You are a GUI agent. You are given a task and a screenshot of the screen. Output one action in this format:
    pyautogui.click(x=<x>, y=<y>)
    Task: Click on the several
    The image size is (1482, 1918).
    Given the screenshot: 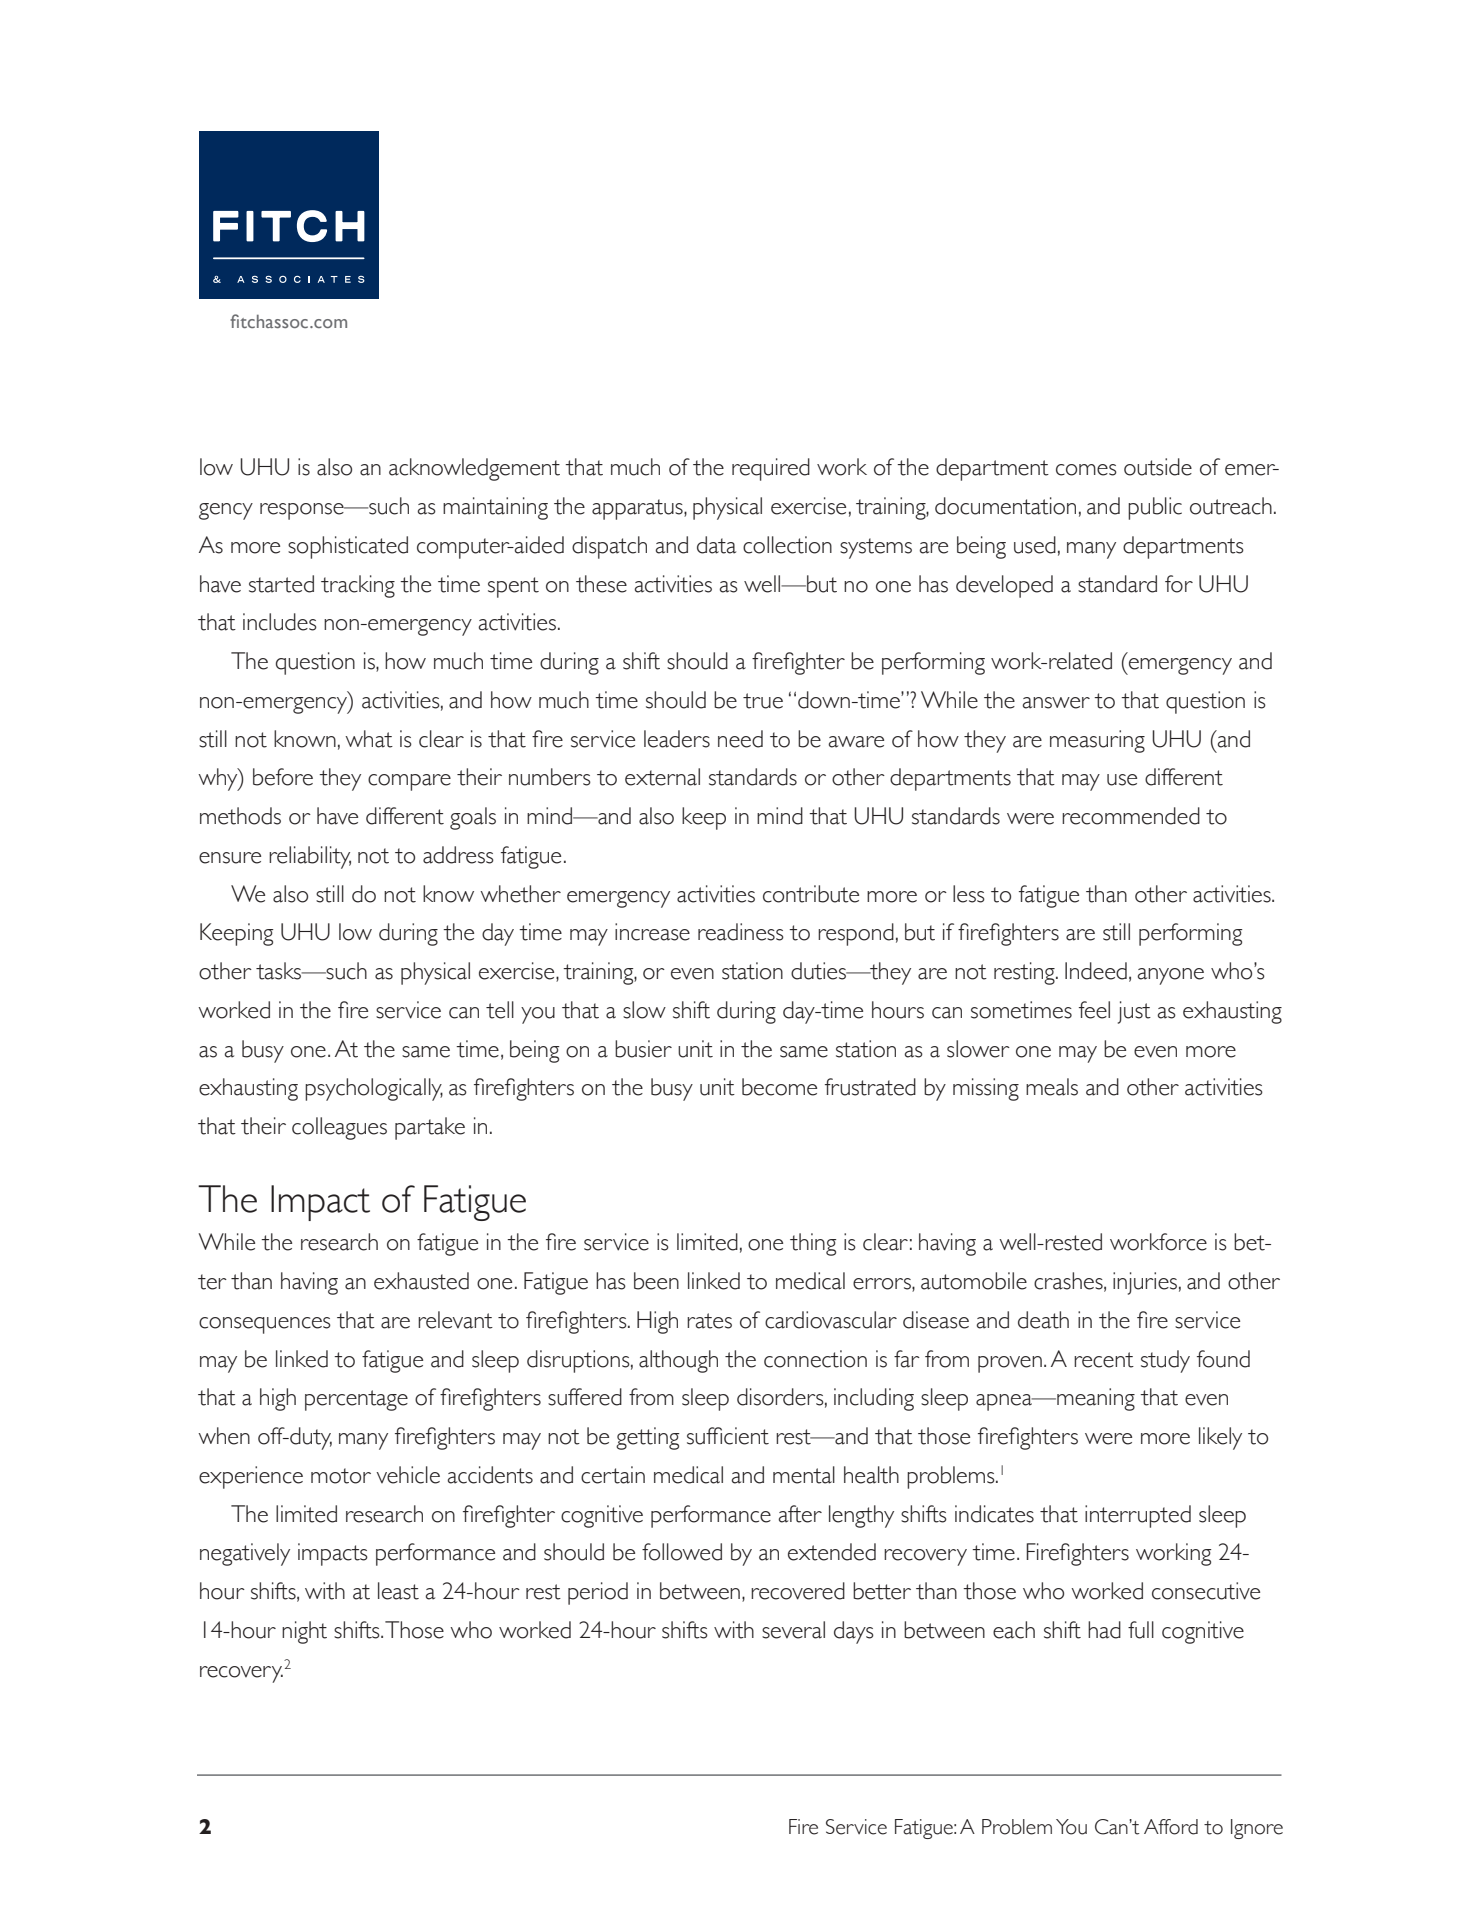 What is the action you would take?
    pyautogui.click(x=793, y=1630)
